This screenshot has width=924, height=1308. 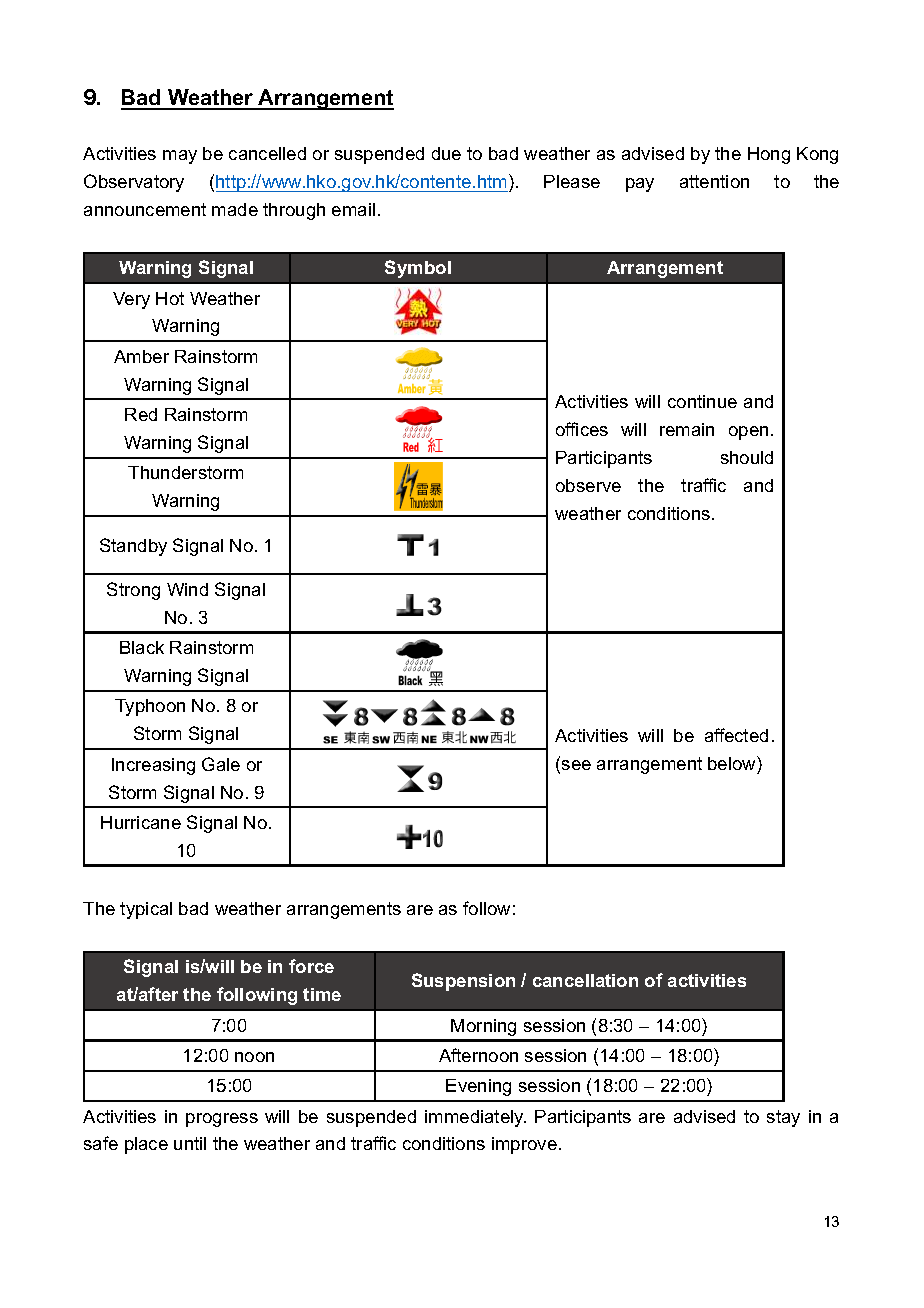 I want to click on immediately, so click(x=475, y=1118).
